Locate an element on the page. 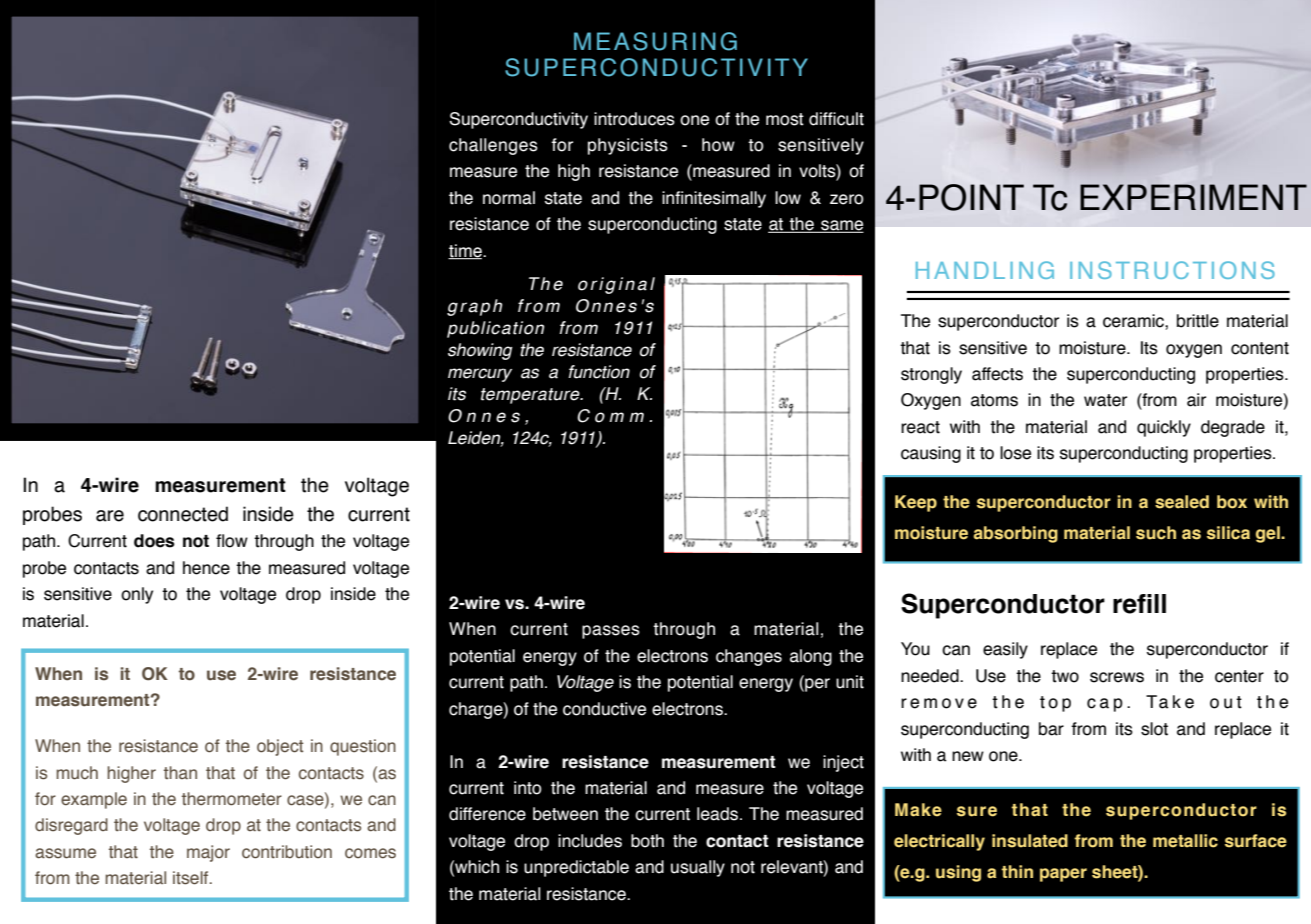  passes is located at coordinates (611, 632).
